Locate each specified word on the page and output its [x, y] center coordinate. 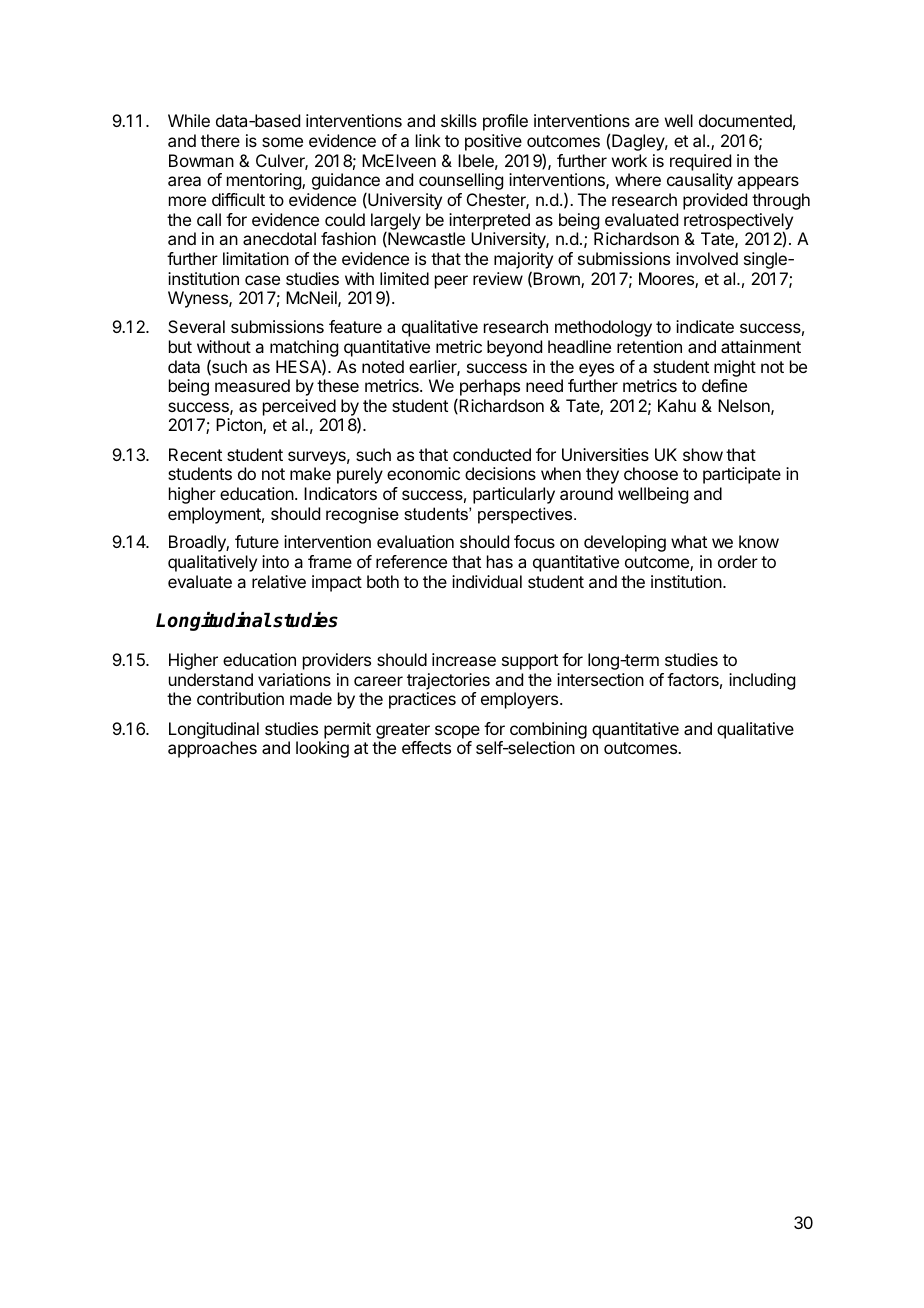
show [703, 454]
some [282, 142]
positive [493, 142]
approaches [212, 749]
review [498, 278]
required [700, 162]
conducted [492, 454]
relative [279, 581]
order [738, 561]
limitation [256, 258]
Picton [240, 426]
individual [487, 581]
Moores [667, 280]
